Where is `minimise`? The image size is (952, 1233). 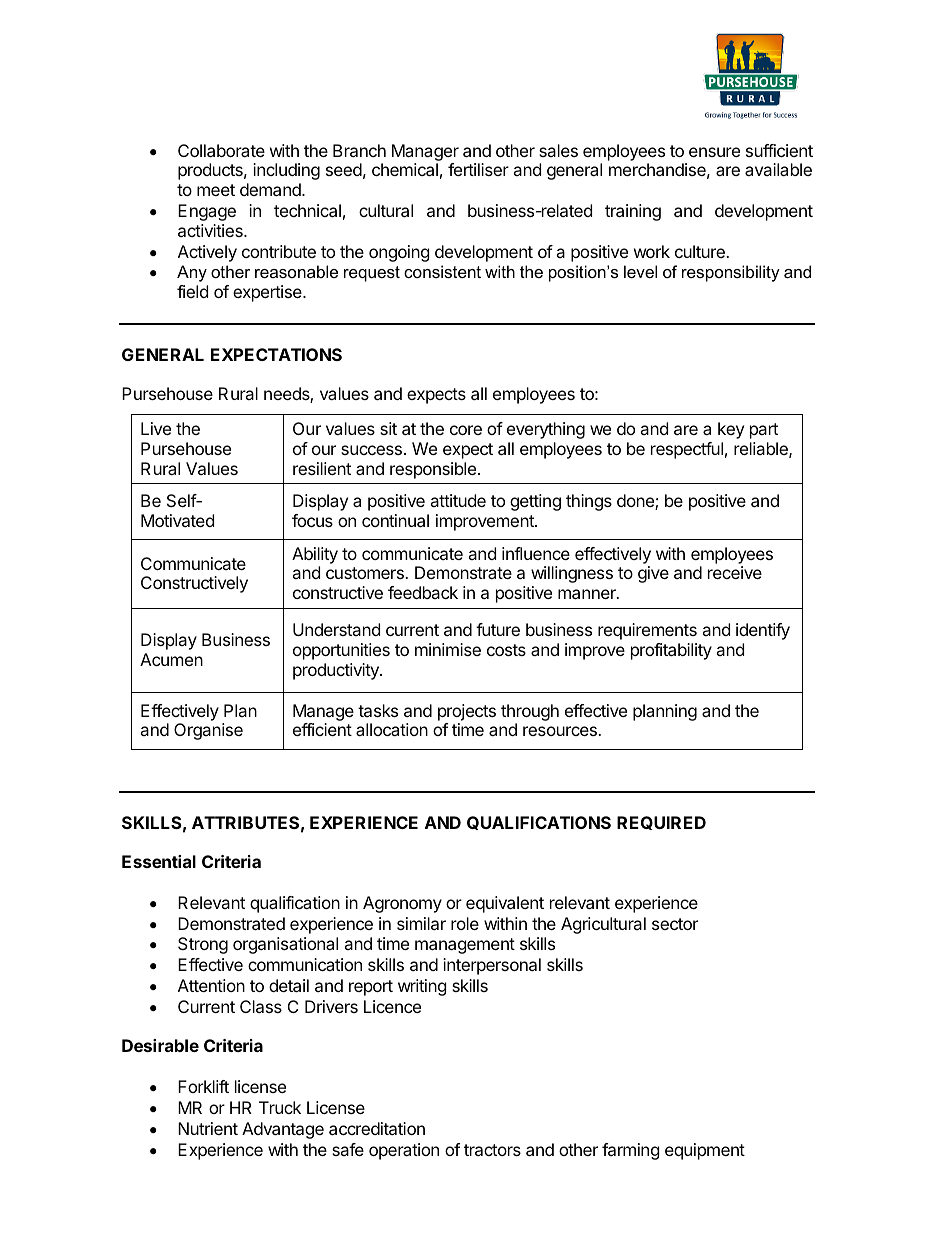 minimise is located at coordinates (448, 649).
